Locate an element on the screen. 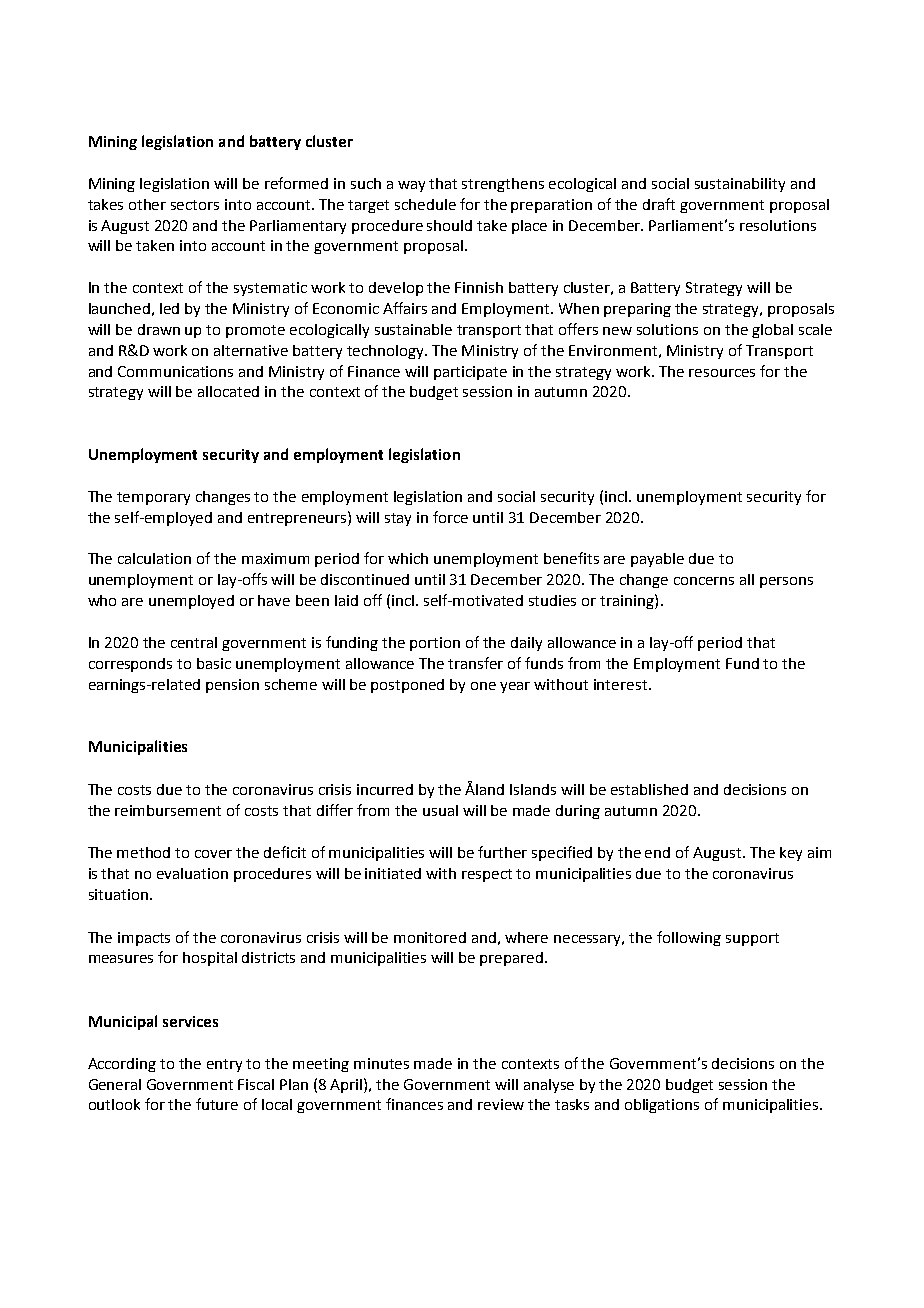  support is located at coordinates (752, 939).
